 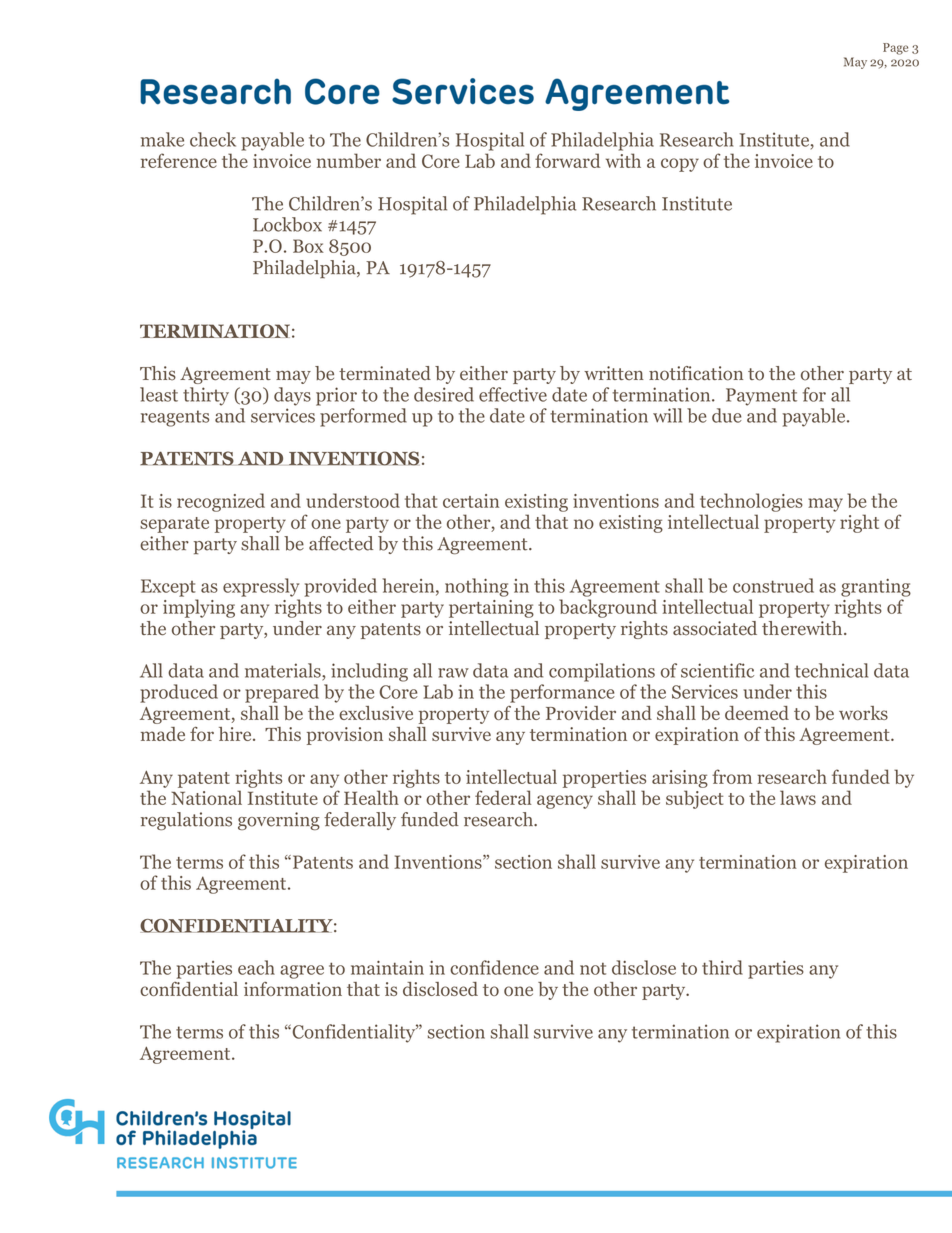 What do you see at coordinates (221, 502) in the screenshot?
I see `recognized` at bounding box center [221, 502].
